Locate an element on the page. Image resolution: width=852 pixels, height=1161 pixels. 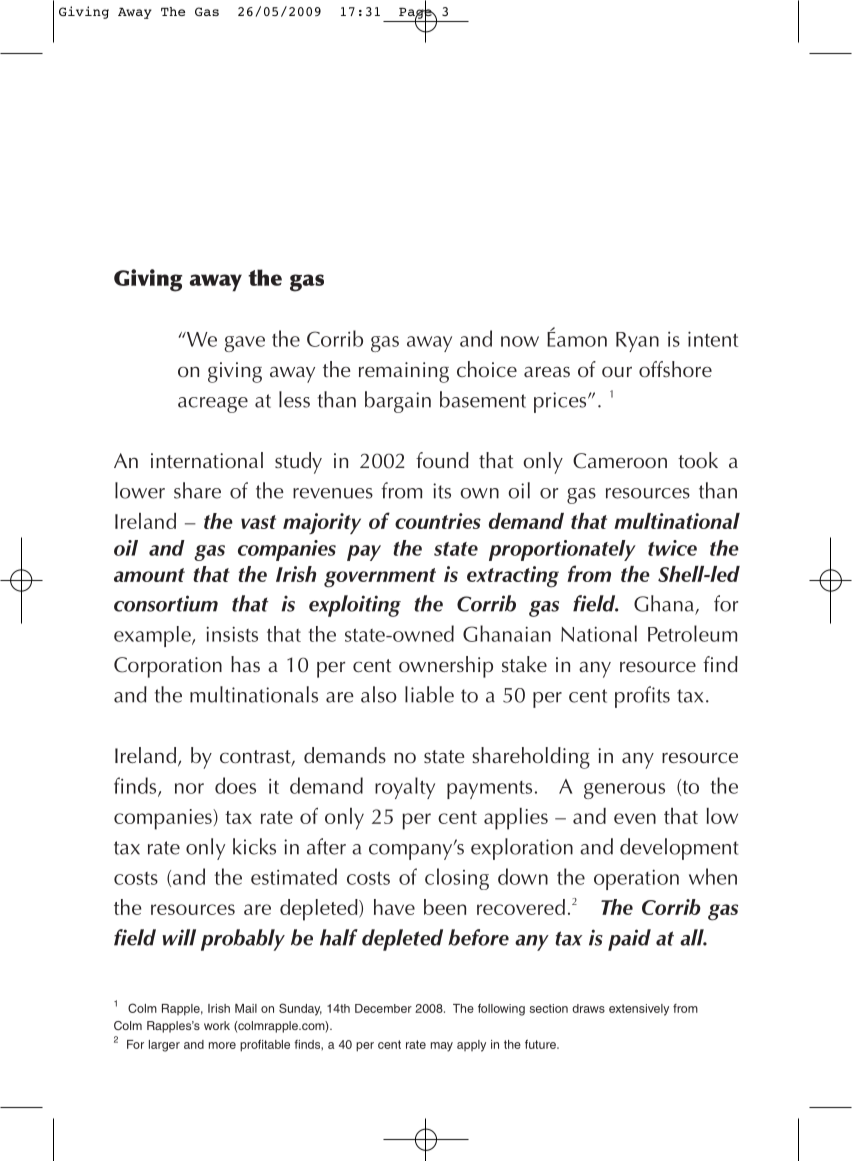
gave is located at coordinates (245, 344).
